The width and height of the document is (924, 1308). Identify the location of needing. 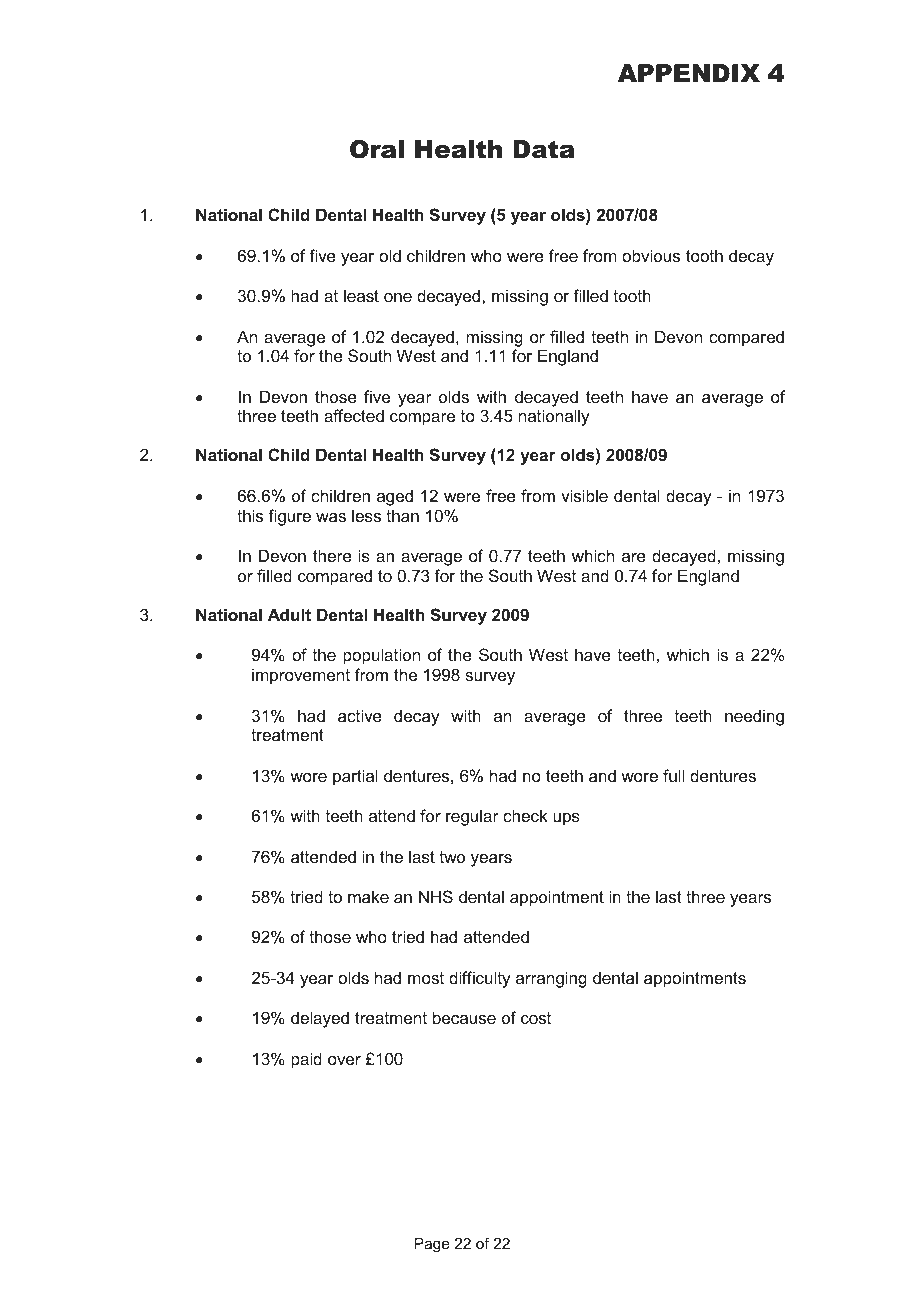
(754, 717).
